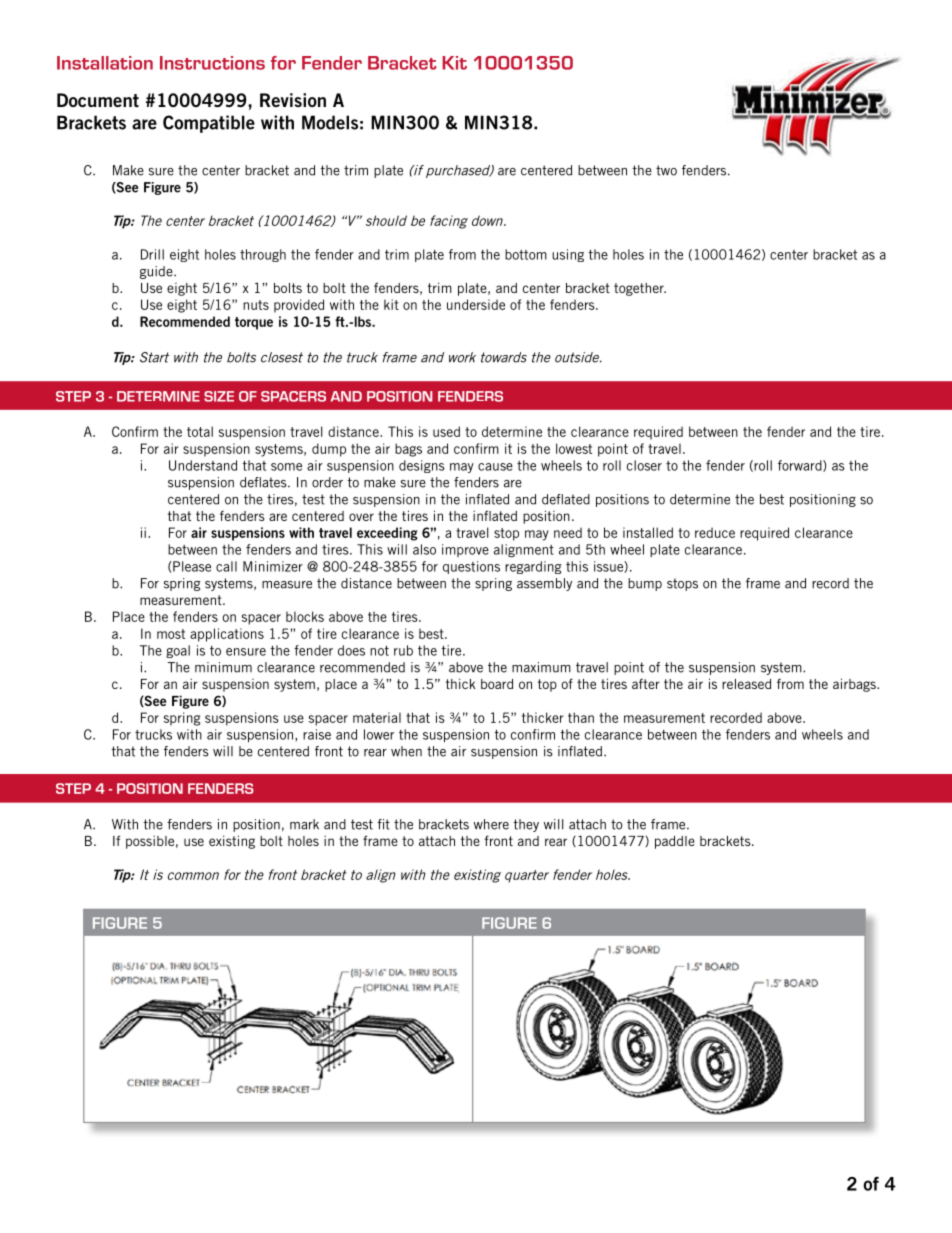 The image size is (952, 1233). What do you see at coordinates (640, 289) in the document?
I see `together` at bounding box center [640, 289].
